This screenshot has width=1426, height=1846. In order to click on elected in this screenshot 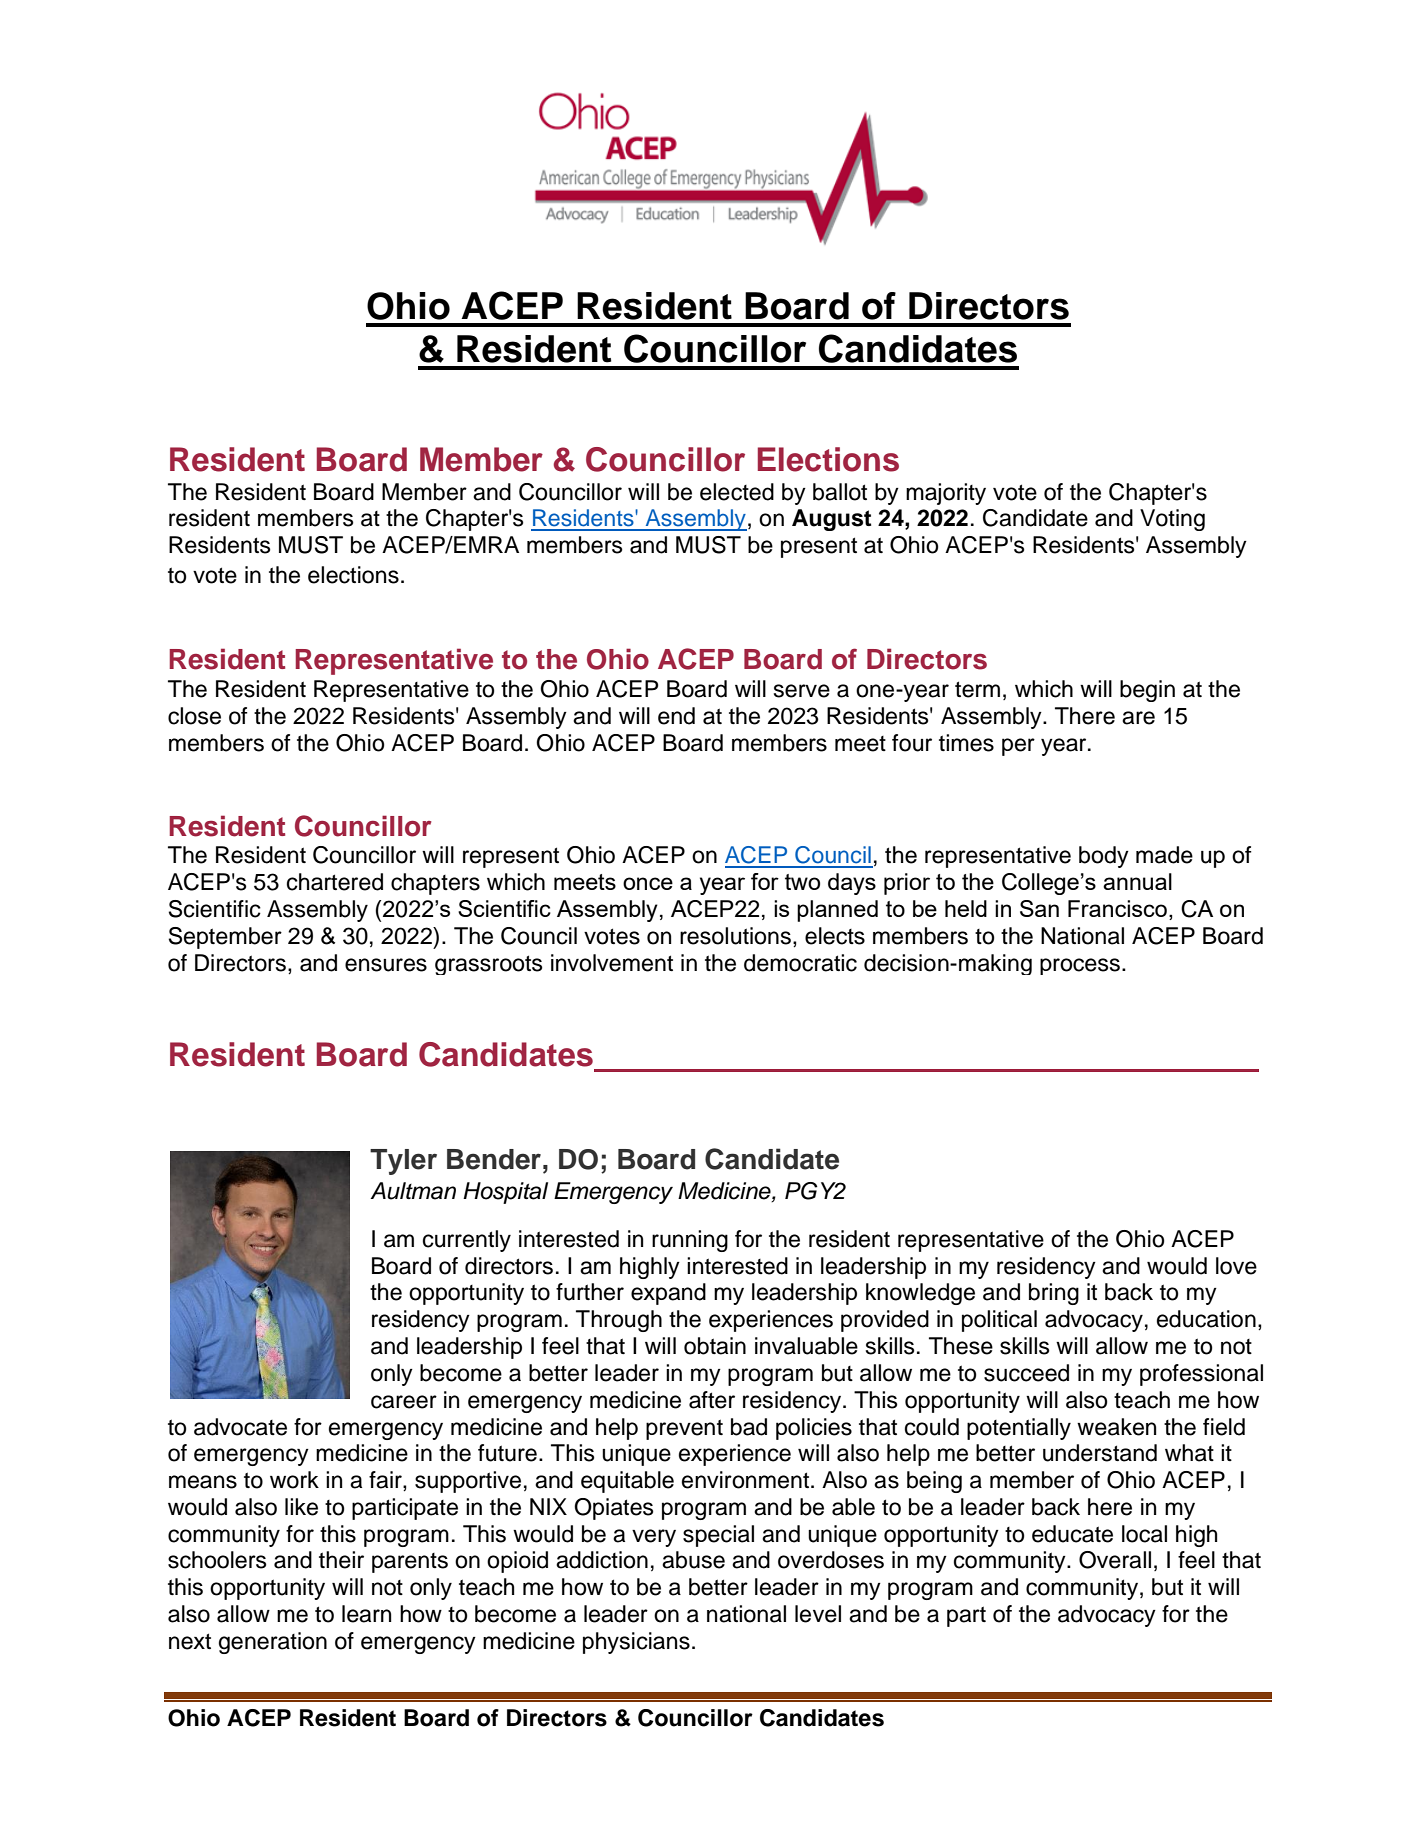, I will do `click(737, 492)`.
